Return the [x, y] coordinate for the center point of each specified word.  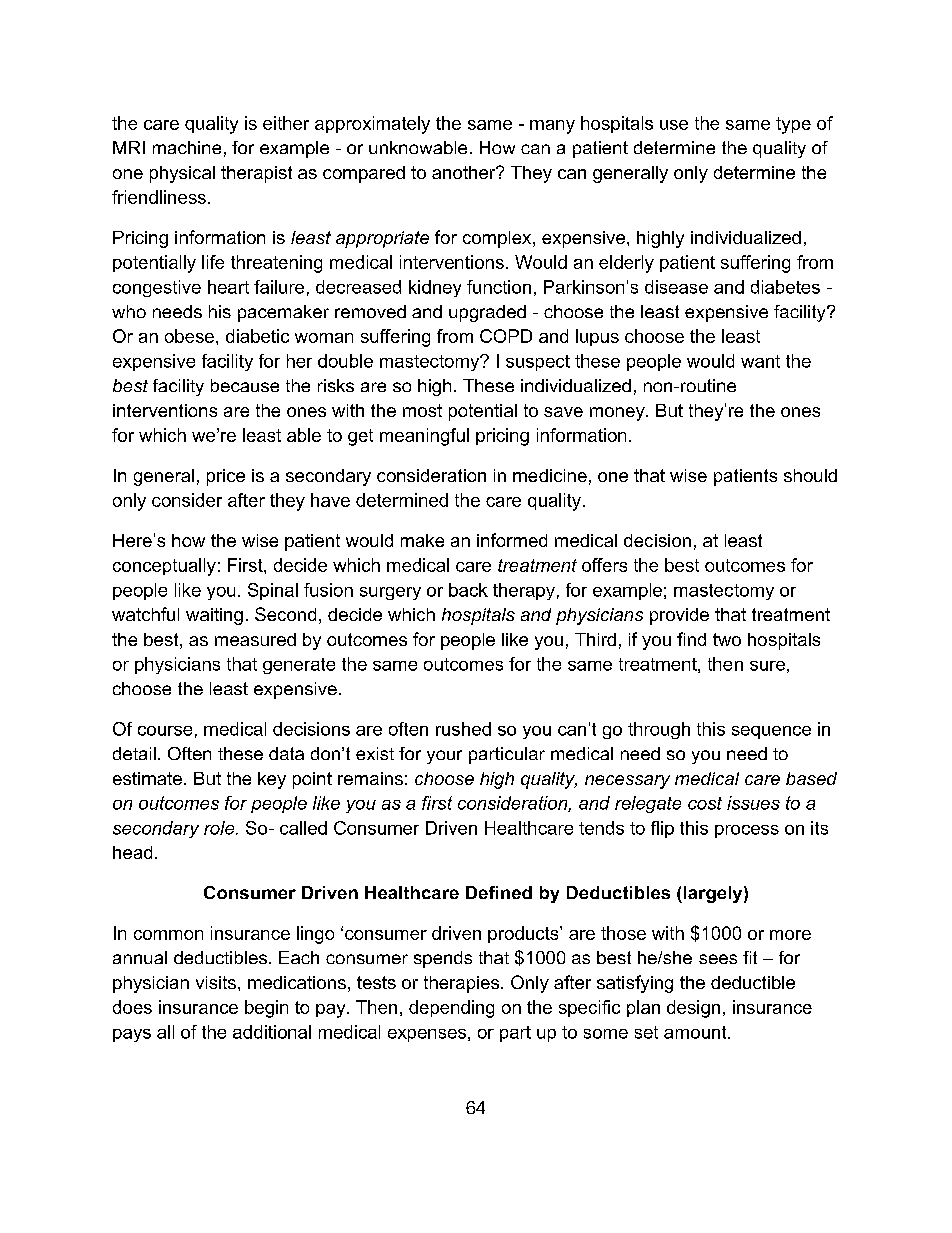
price [226, 477]
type [793, 125]
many [552, 127]
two [727, 639]
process [747, 831]
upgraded [487, 313]
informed [512, 540]
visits [216, 982]
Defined [499, 892]
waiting [214, 616]
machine [187, 147]
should [810, 475]
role [220, 828]
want [760, 361]
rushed [463, 729]
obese [189, 336]
